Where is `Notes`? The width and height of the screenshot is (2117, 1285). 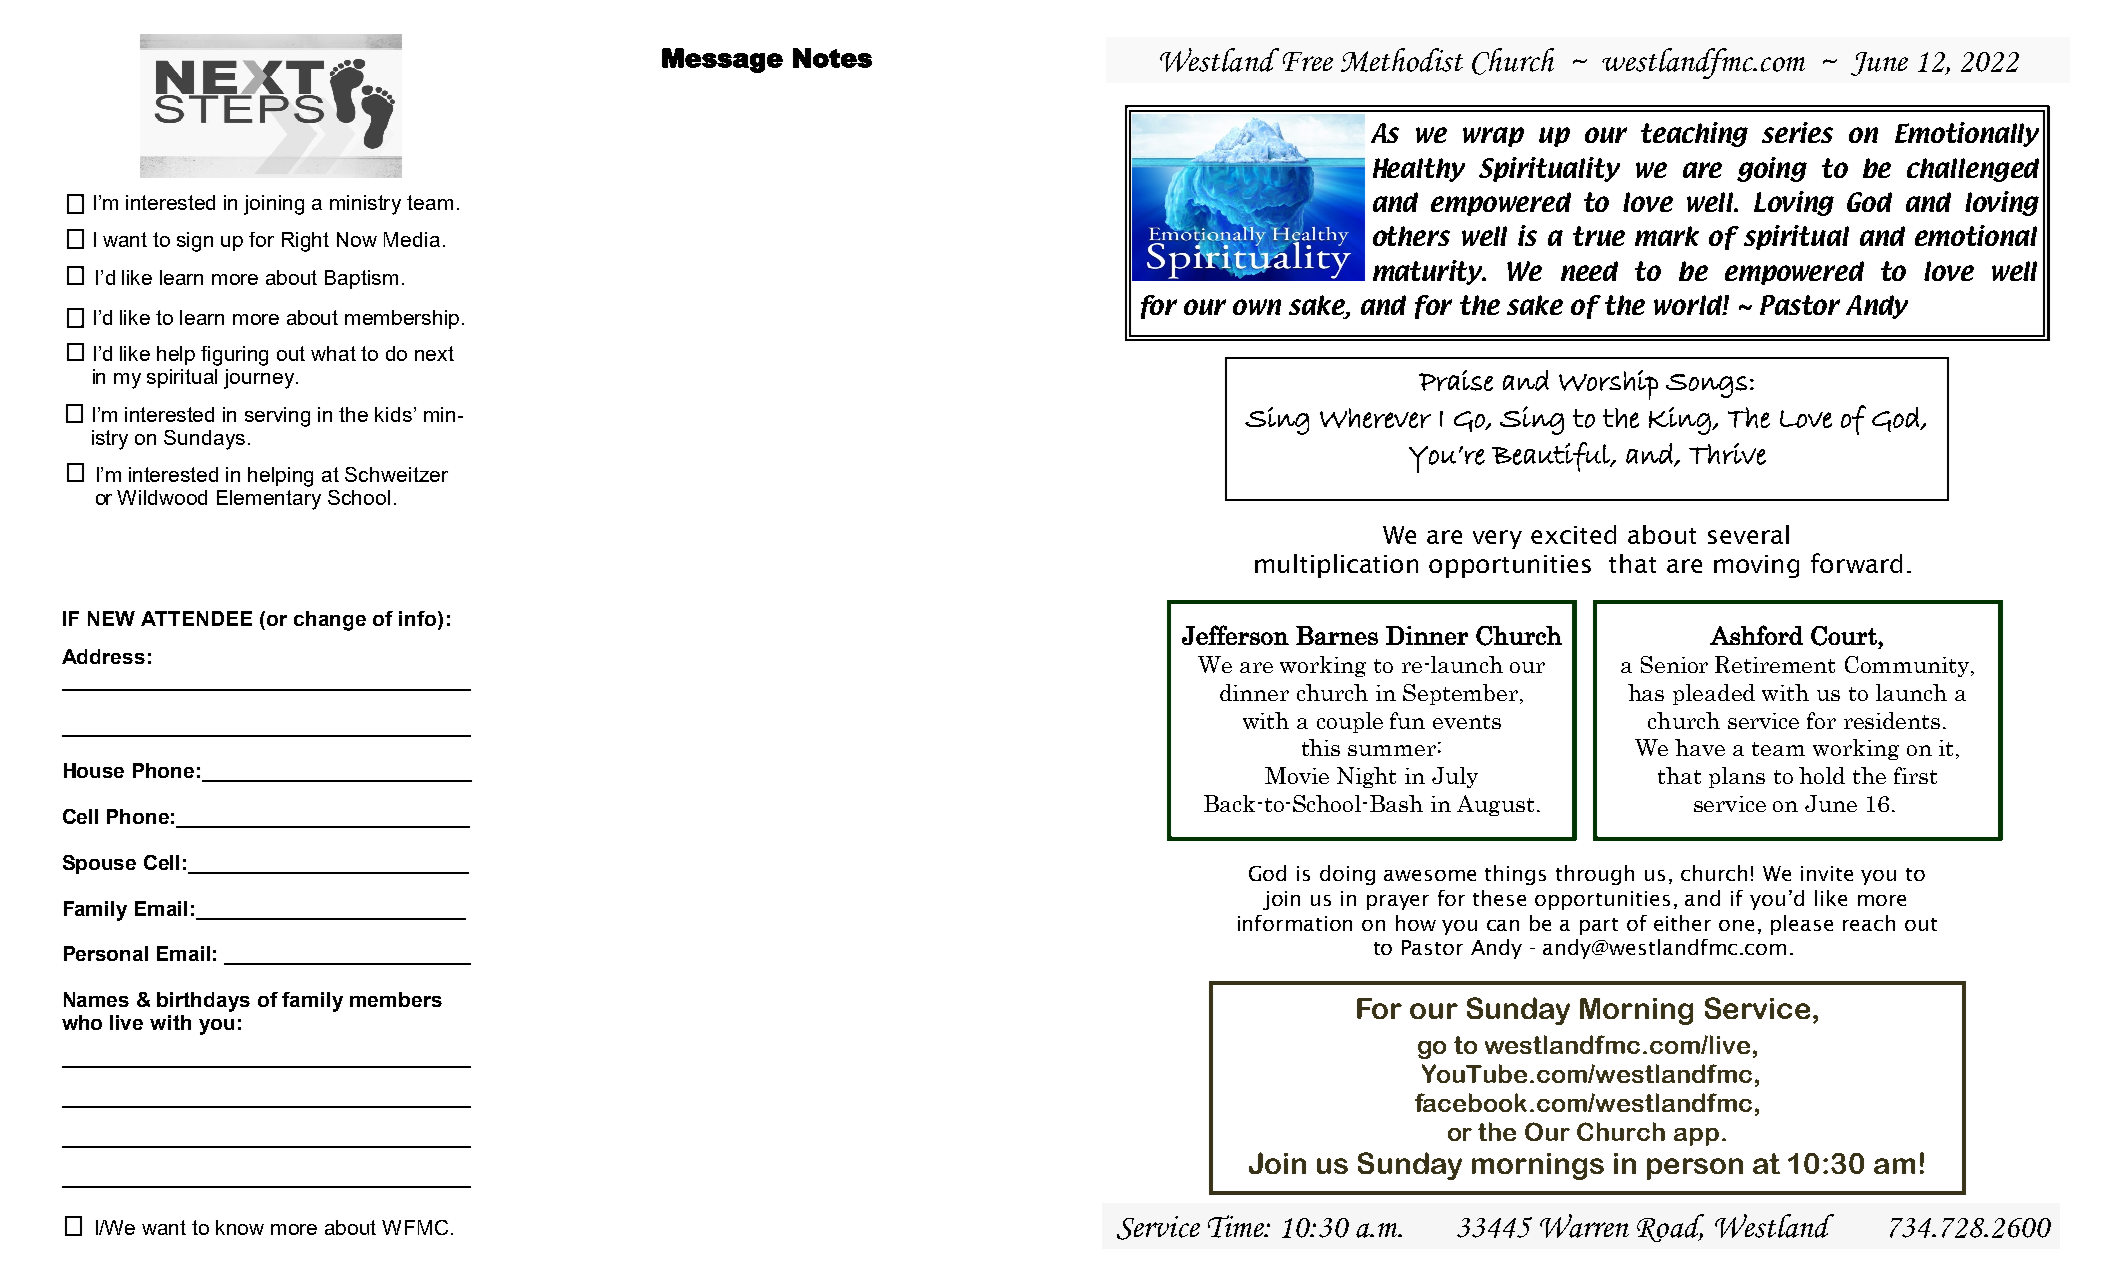 Notes is located at coordinates (832, 58).
